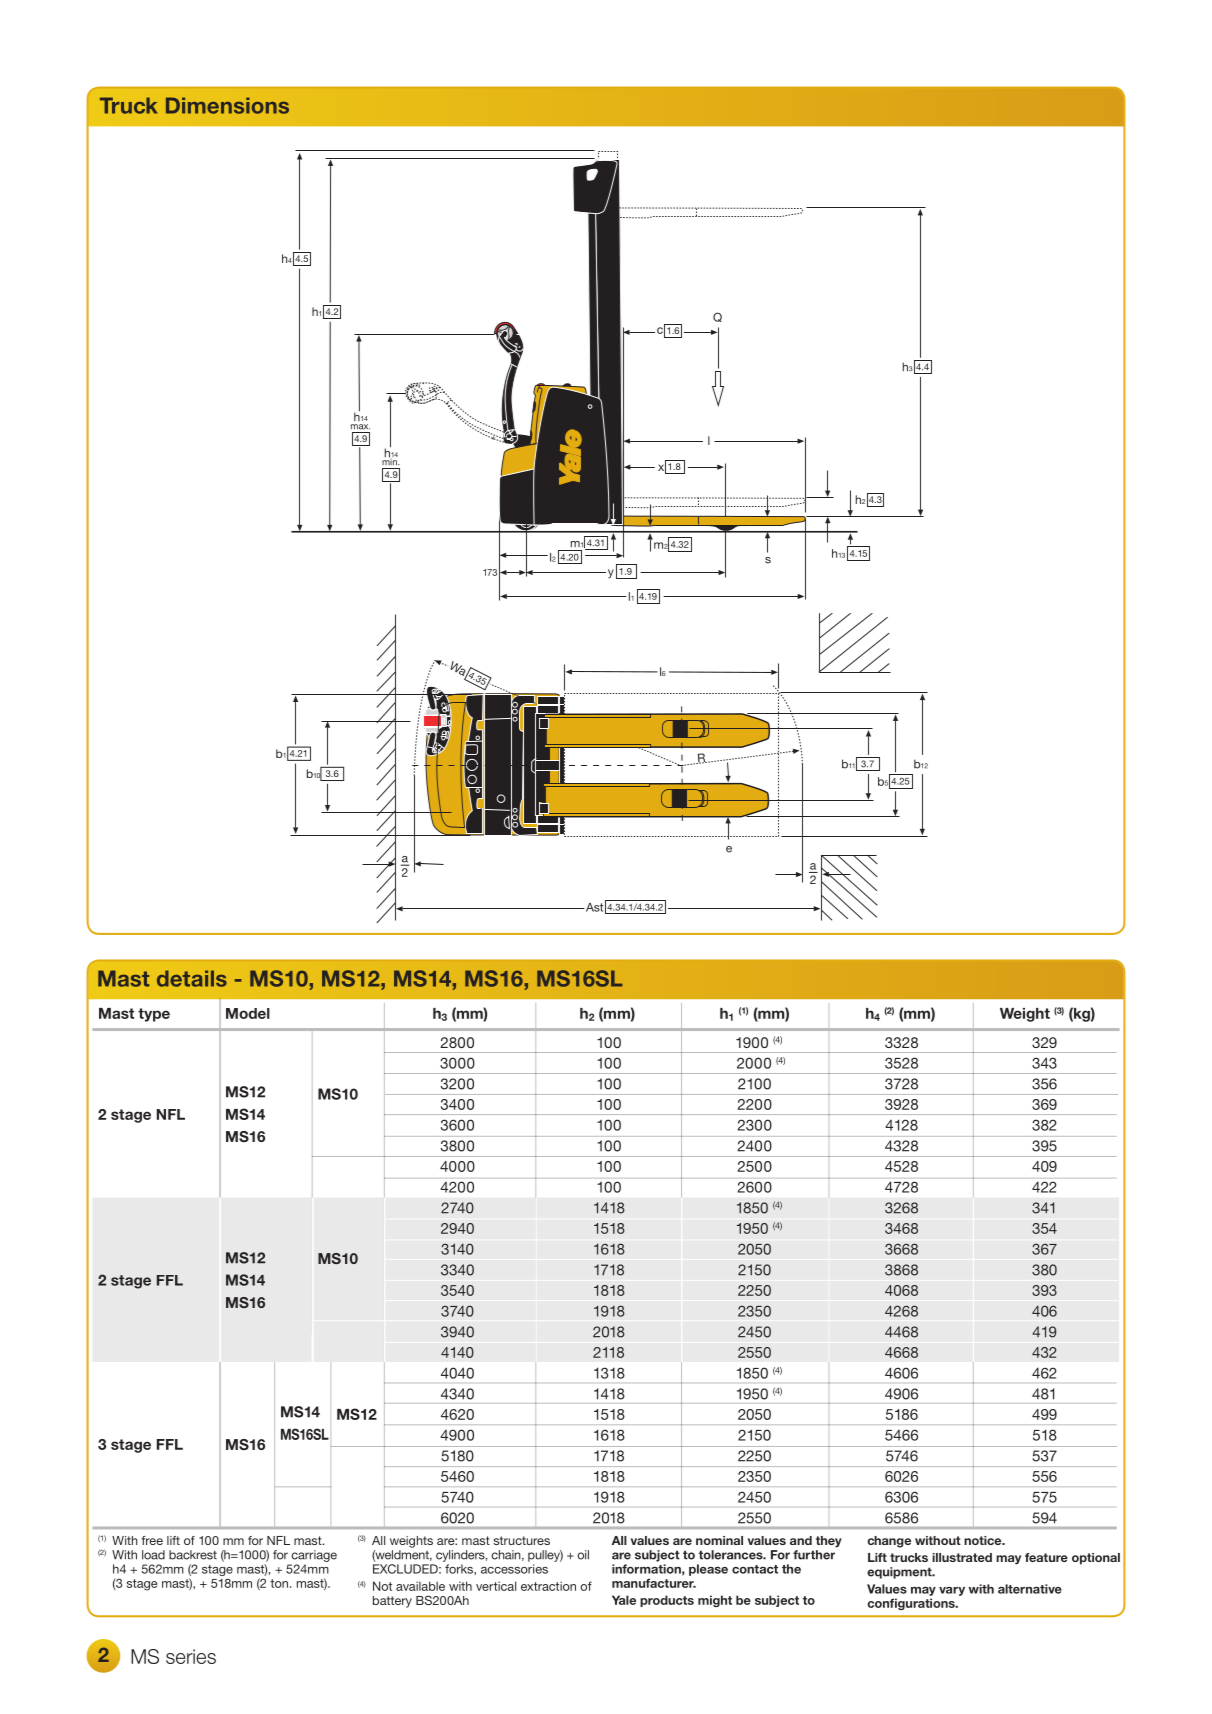 Image resolution: width=1212 pixels, height=1714 pixels. What do you see at coordinates (227, 105) in the screenshot?
I see `Dimensions` at bounding box center [227, 105].
